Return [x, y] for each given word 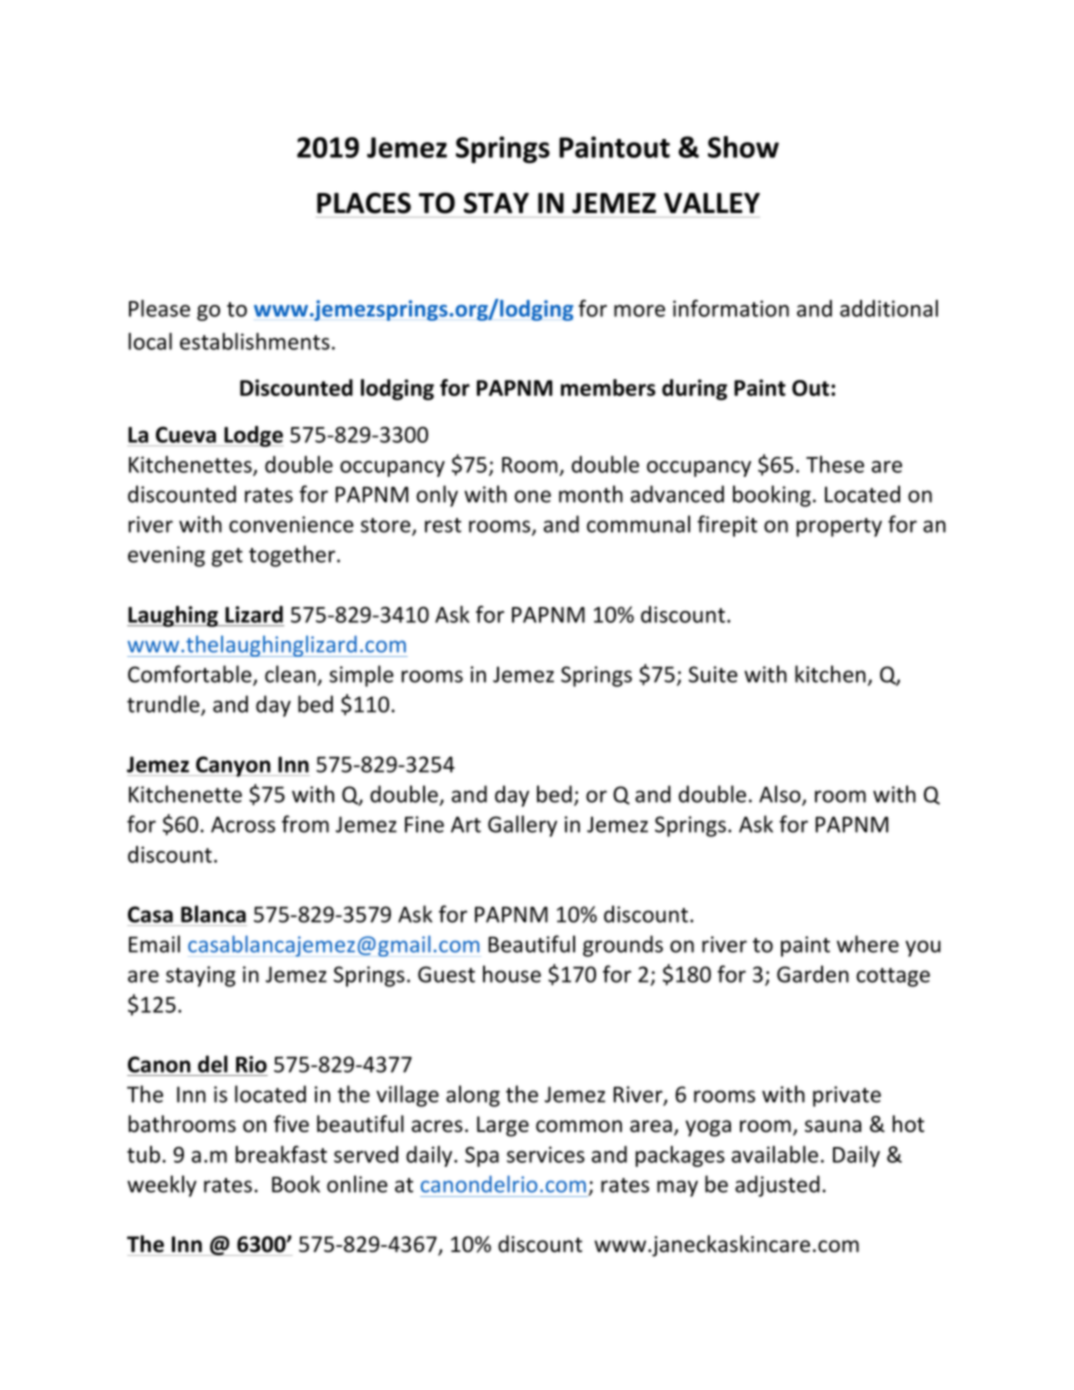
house [512, 974]
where [868, 944]
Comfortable [191, 675]
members [608, 387]
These [835, 464]
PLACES [364, 203]
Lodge [252, 436]
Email [154, 944]
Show [743, 147]
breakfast [281, 1154]
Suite [713, 674]
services [546, 1154]
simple [361, 676]
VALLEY [712, 203]
